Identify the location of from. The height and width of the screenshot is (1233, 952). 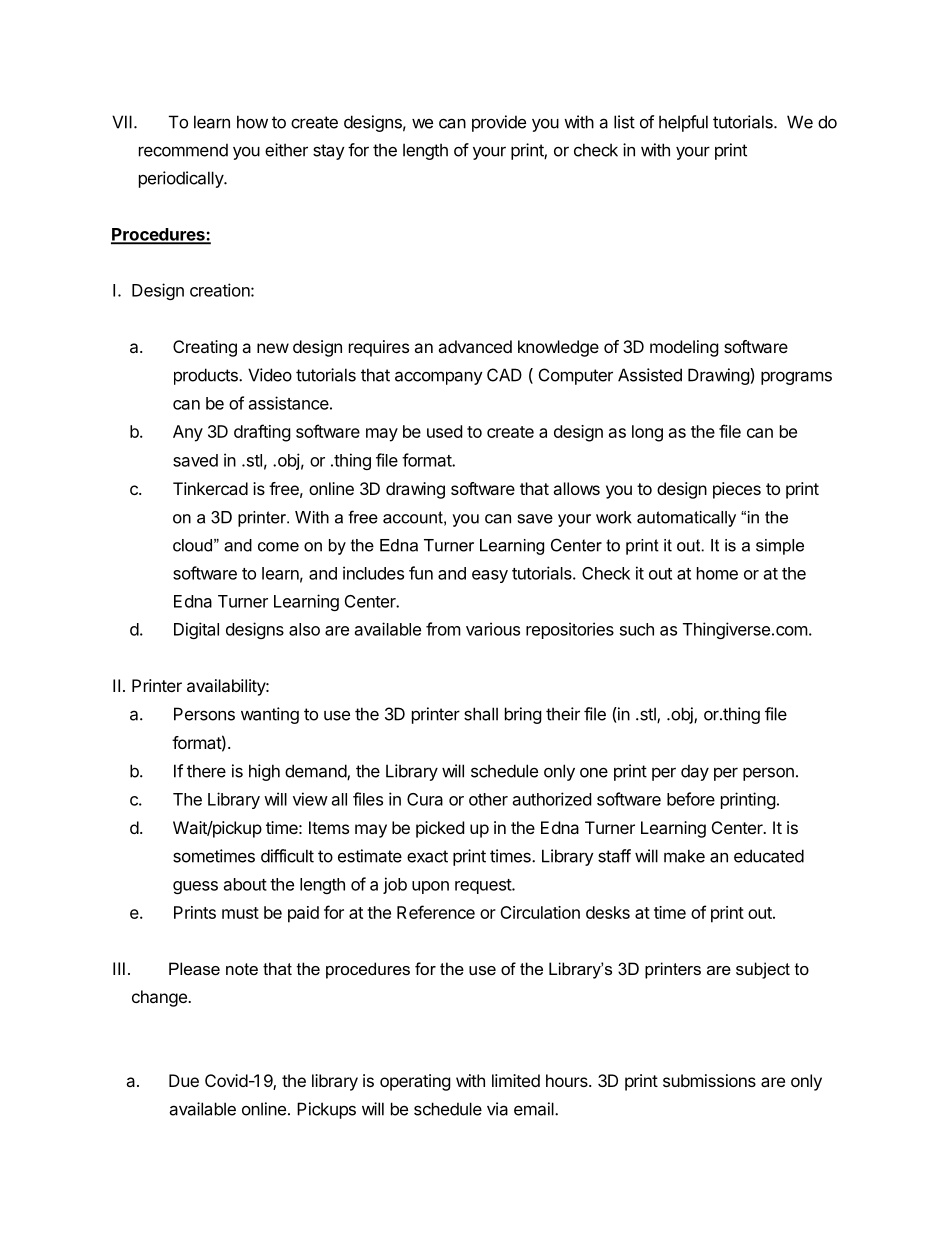
(443, 629).
